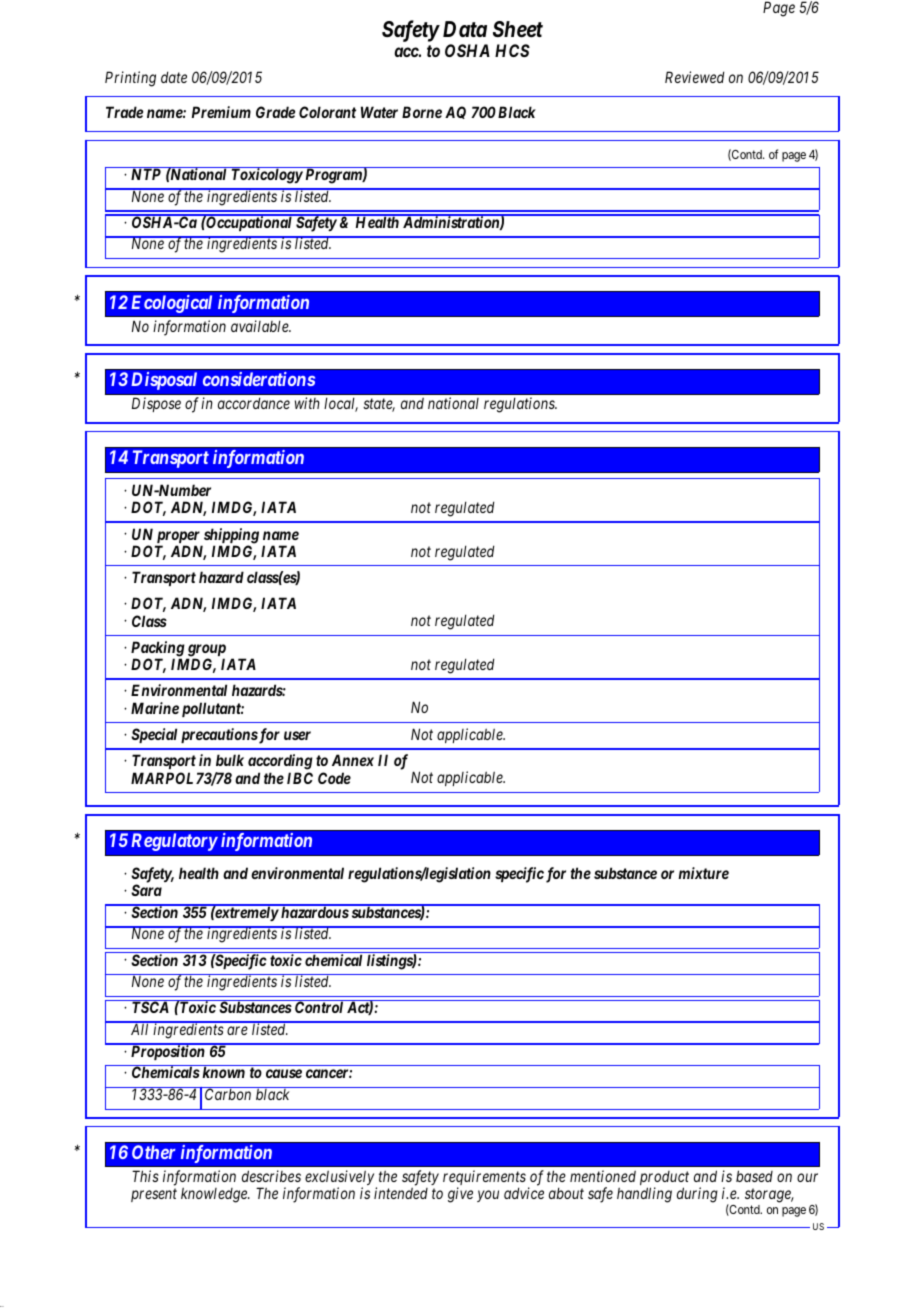 The width and height of the document is (924, 1308). Describe the element at coordinates (174, 77) in the document. I see `date` at that location.
